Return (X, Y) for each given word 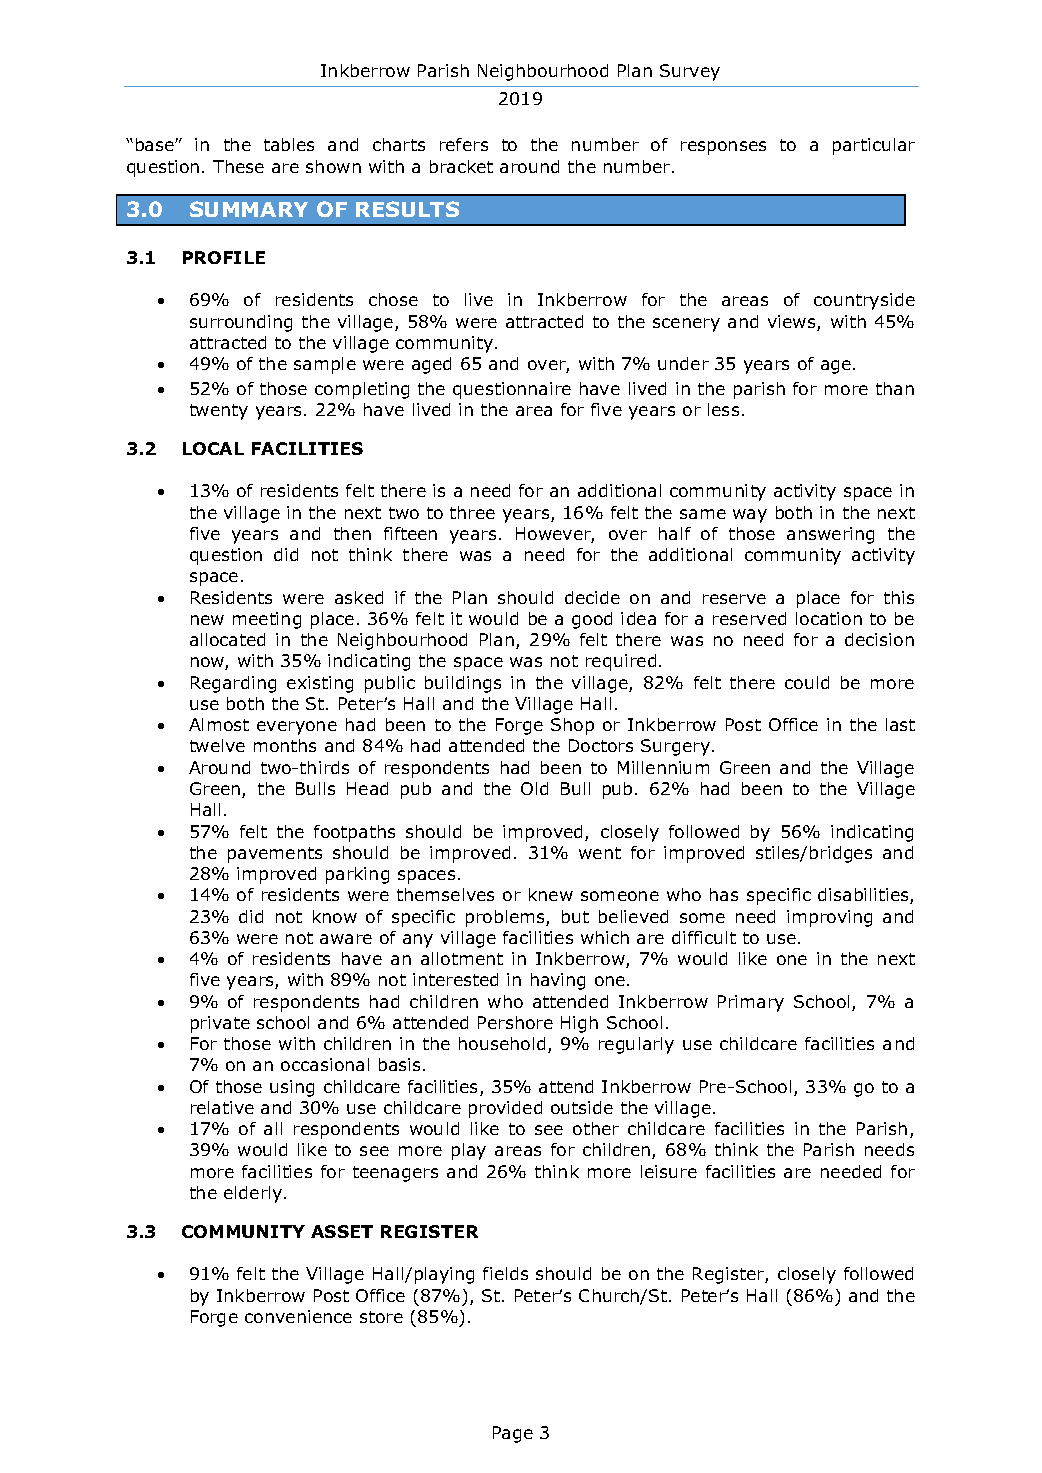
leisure (669, 1171)
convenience (298, 1316)
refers (464, 144)
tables (289, 144)
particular (874, 146)
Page (513, 1434)
